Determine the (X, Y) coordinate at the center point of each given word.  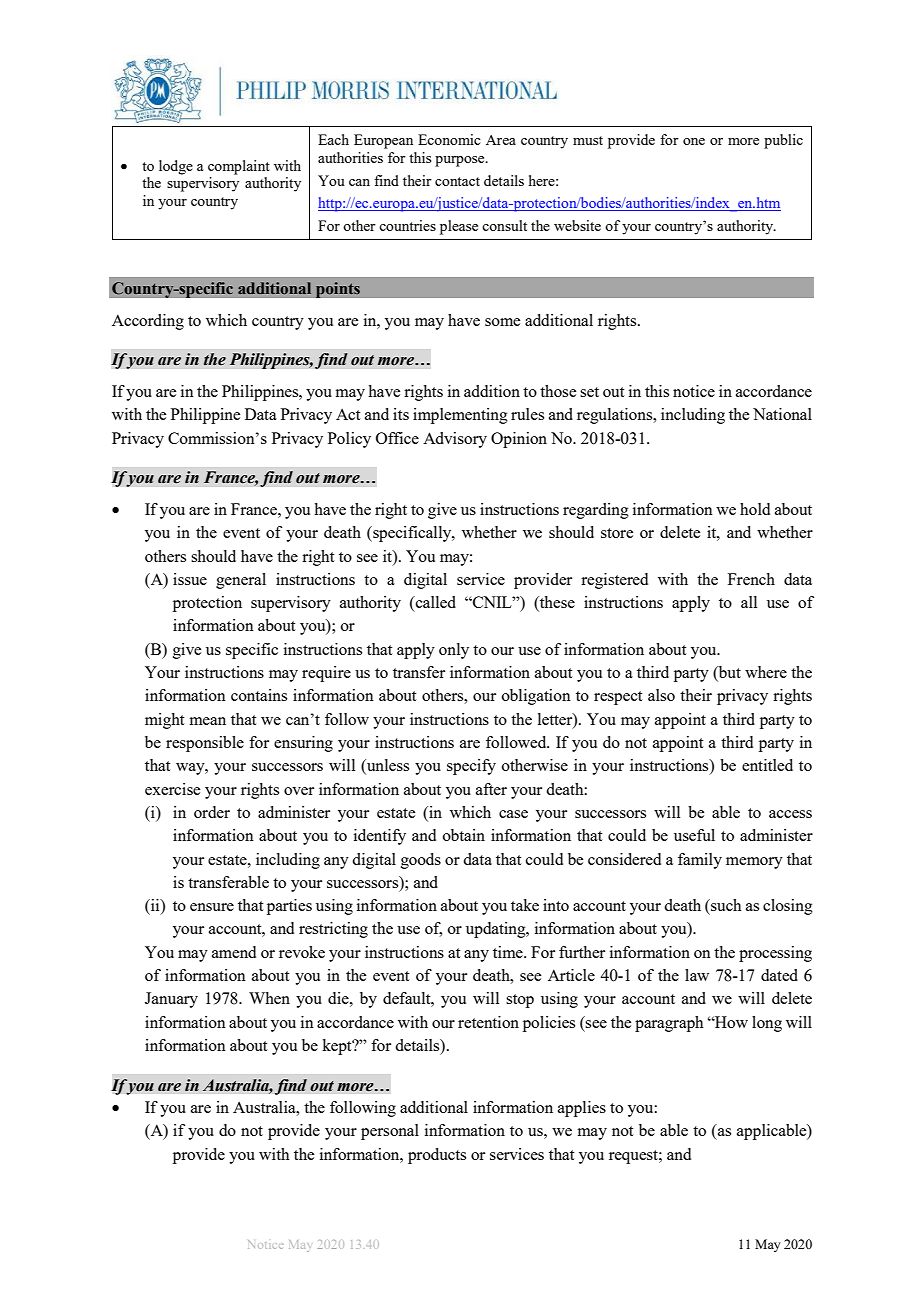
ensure (212, 907)
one (694, 141)
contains (259, 695)
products (437, 1156)
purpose (461, 161)
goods (421, 861)
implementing (460, 416)
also (661, 695)
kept (338, 1047)
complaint (239, 167)
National (782, 414)
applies (582, 1109)
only (454, 651)
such (725, 905)
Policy (349, 440)
